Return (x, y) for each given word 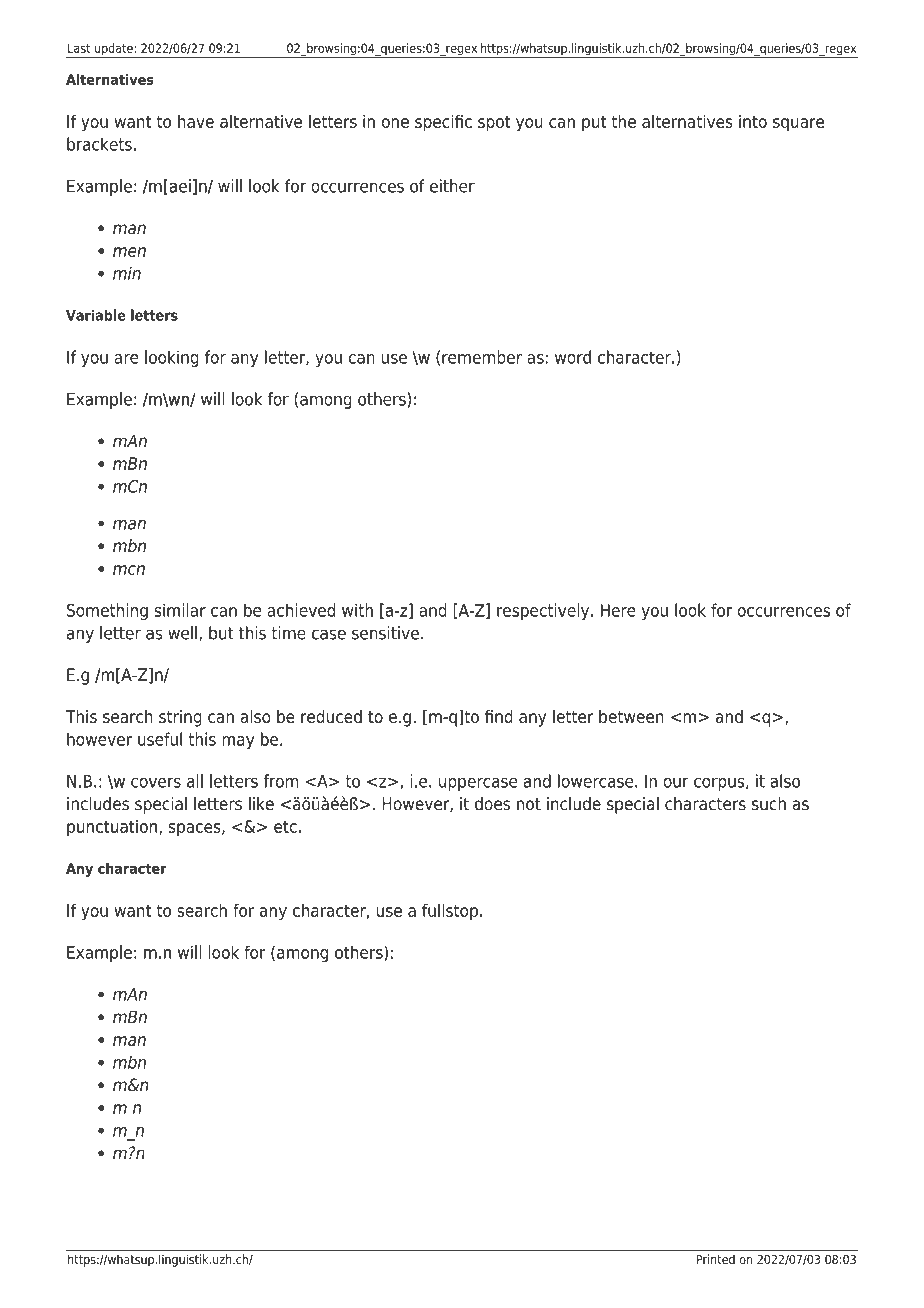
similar (180, 610)
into (753, 121)
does (492, 804)
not (529, 804)
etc (285, 826)
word (573, 357)
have (196, 121)
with (357, 610)
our (676, 783)
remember (482, 357)
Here (618, 610)
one (395, 123)
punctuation (112, 828)
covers (156, 783)
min (127, 273)
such (769, 804)
